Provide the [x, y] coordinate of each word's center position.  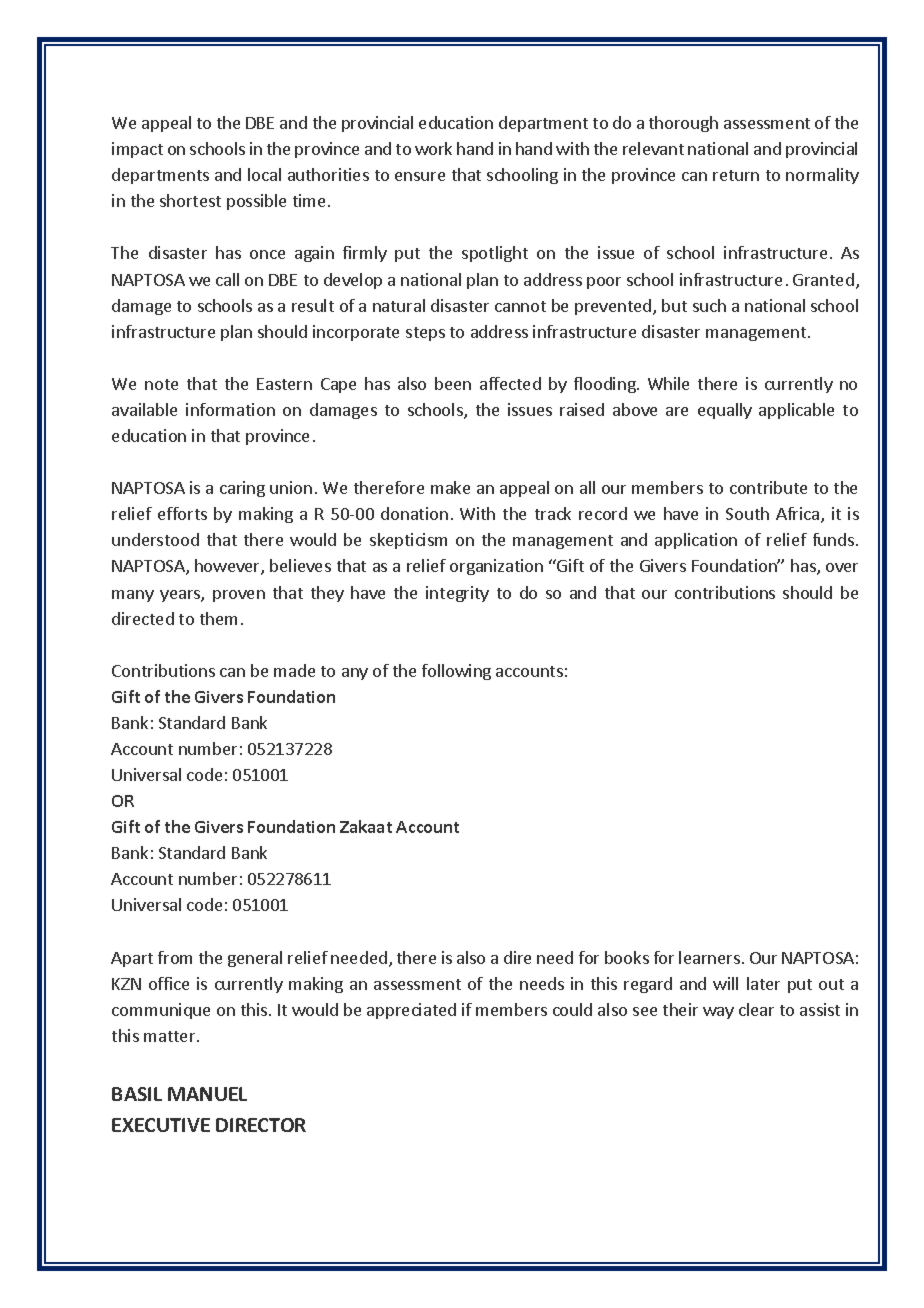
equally [725, 411]
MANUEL [207, 1094]
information [230, 409]
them [218, 618]
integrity [457, 594]
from [175, 957]
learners [709, 957]
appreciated [411, 1011]
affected [510, 383]
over [842, 567]
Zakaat [366, 826]
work [433, 148]
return [736, 175]
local [264, 174]
